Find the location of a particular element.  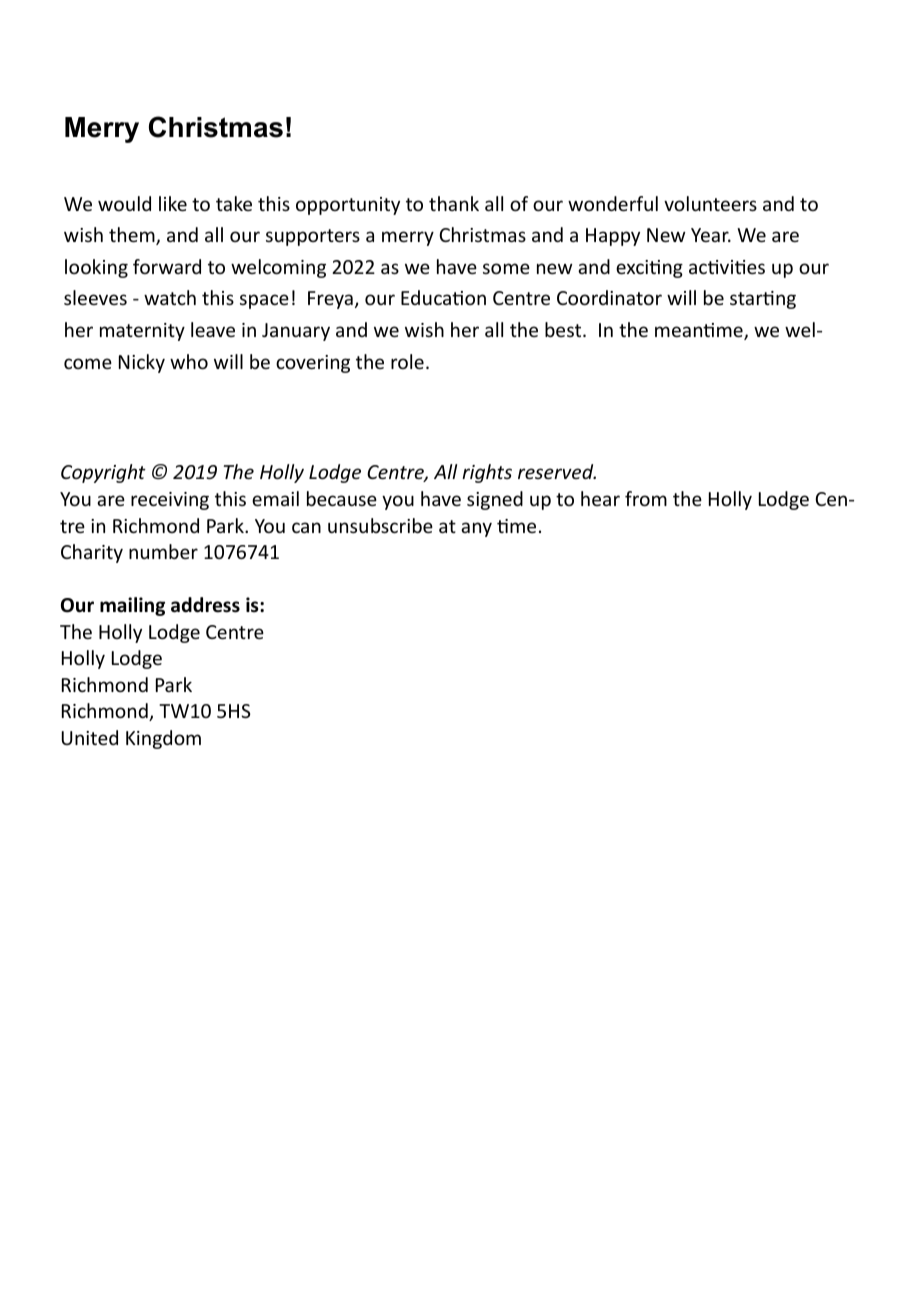

from is located at coordinates (646, 498).
